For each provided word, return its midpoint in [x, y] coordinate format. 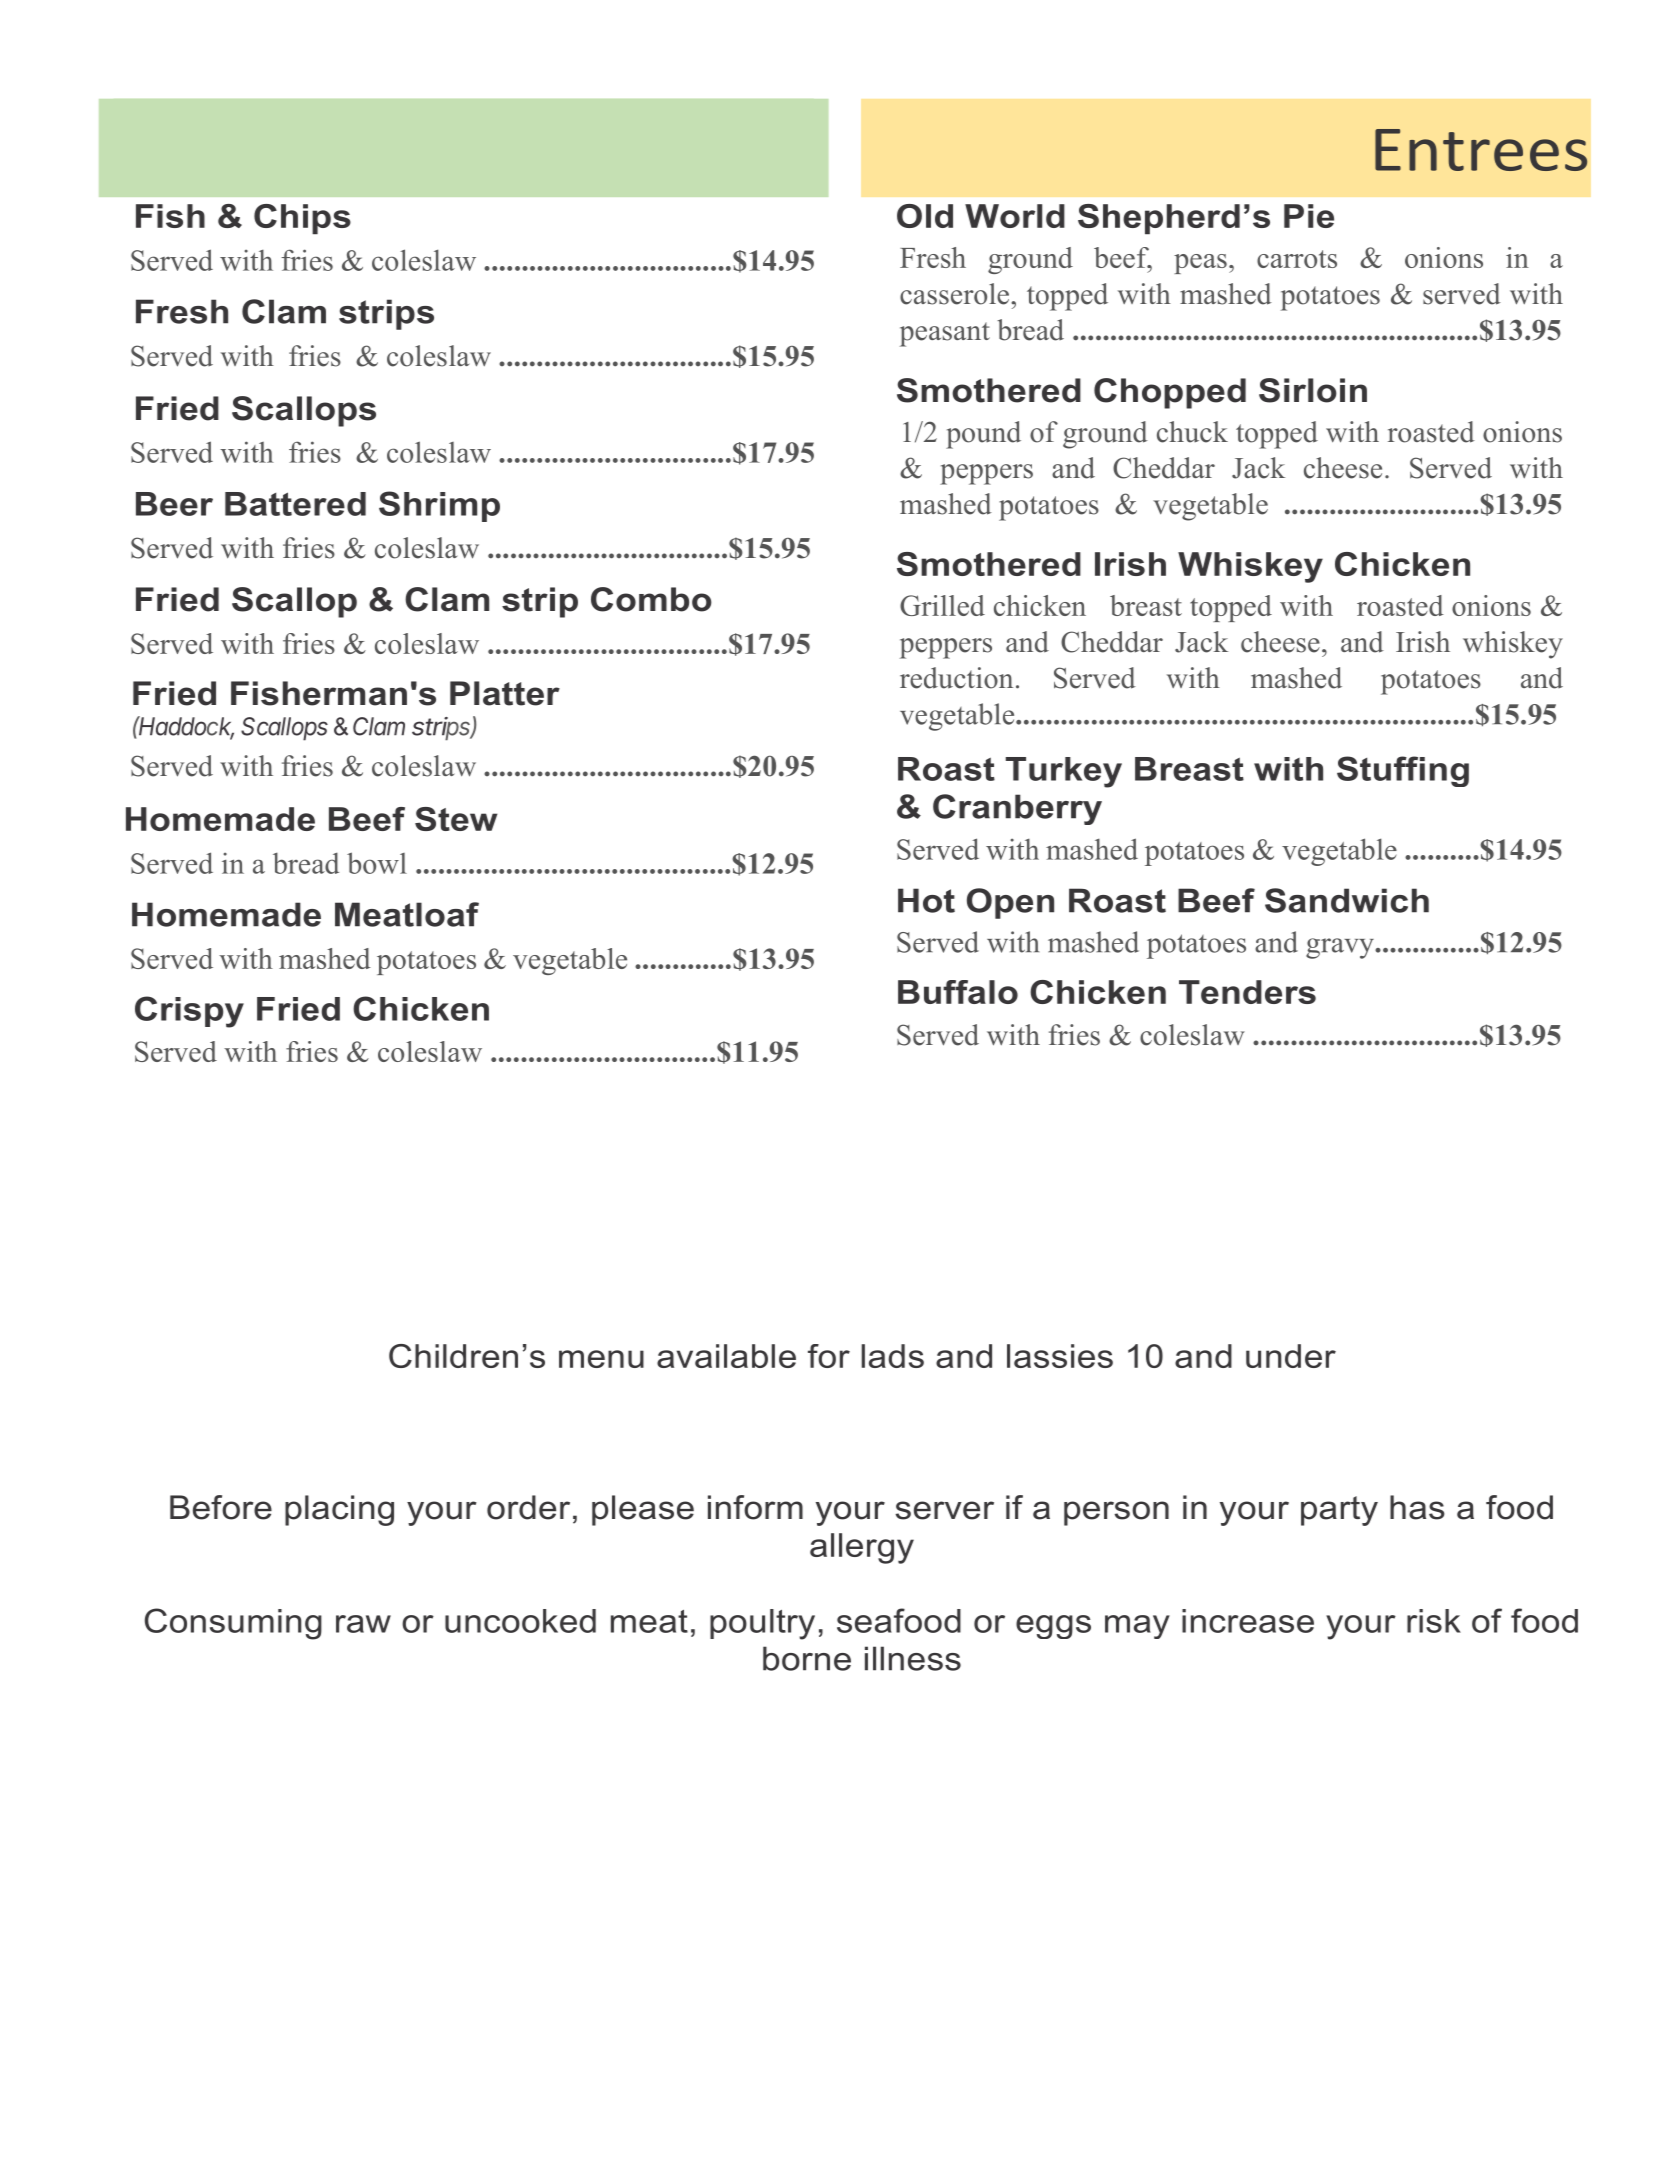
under [1291, 1356]
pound [983, 435]
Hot [926, 900]
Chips [302, 219]
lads [893, 1356]
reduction [956, 678]
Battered [295, 504]
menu [601, 1359]
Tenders [1247, 992]
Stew [456, 819]
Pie [1309, 216]
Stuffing [1403, 771]
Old [925, 216]
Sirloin [1313, 390]
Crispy [189, 1012]
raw [363, 1624]
